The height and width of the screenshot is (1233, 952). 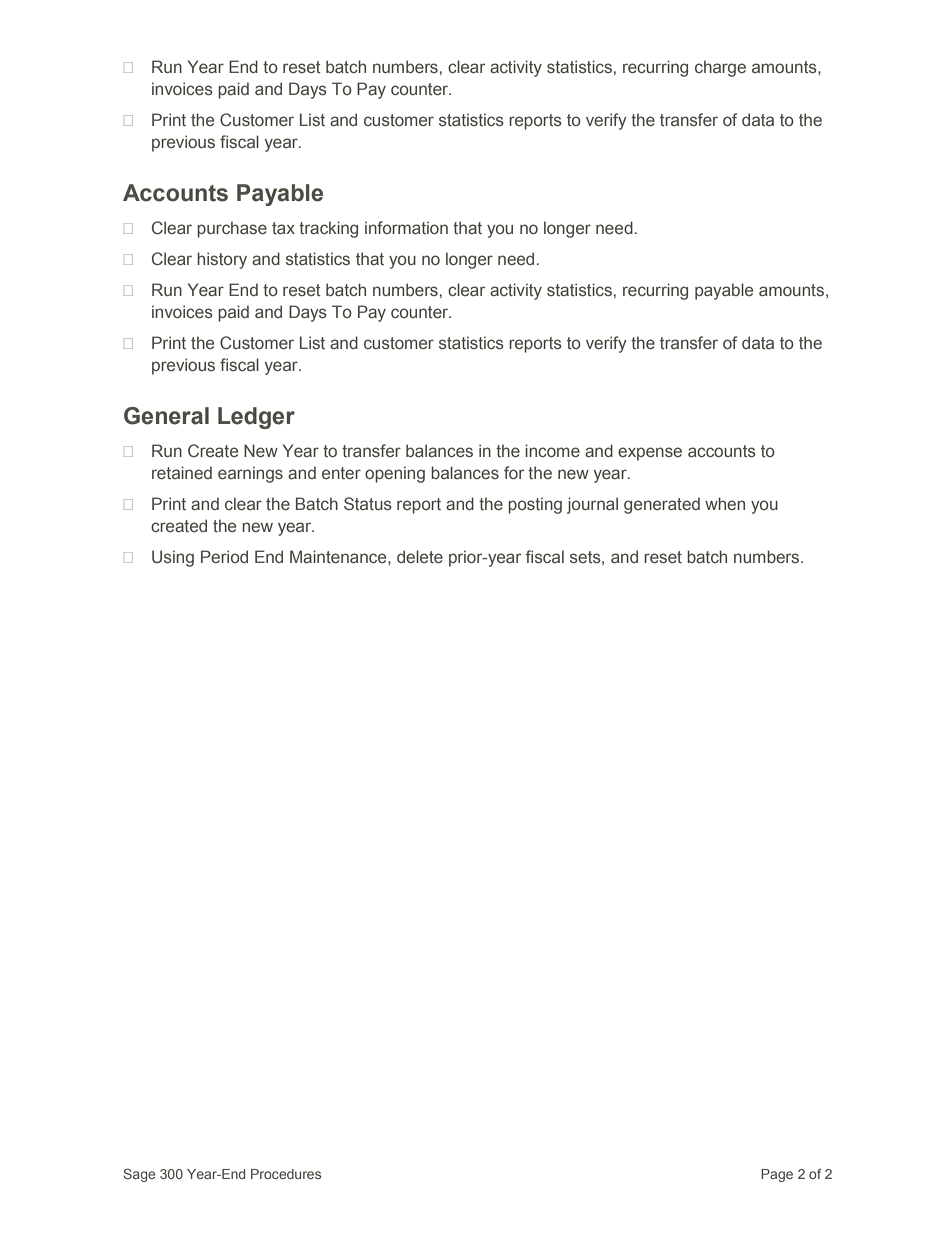 What do you see at coordinates (720, 68) in the screenshot?
I see `charge` at bounding box center [720, 68].
